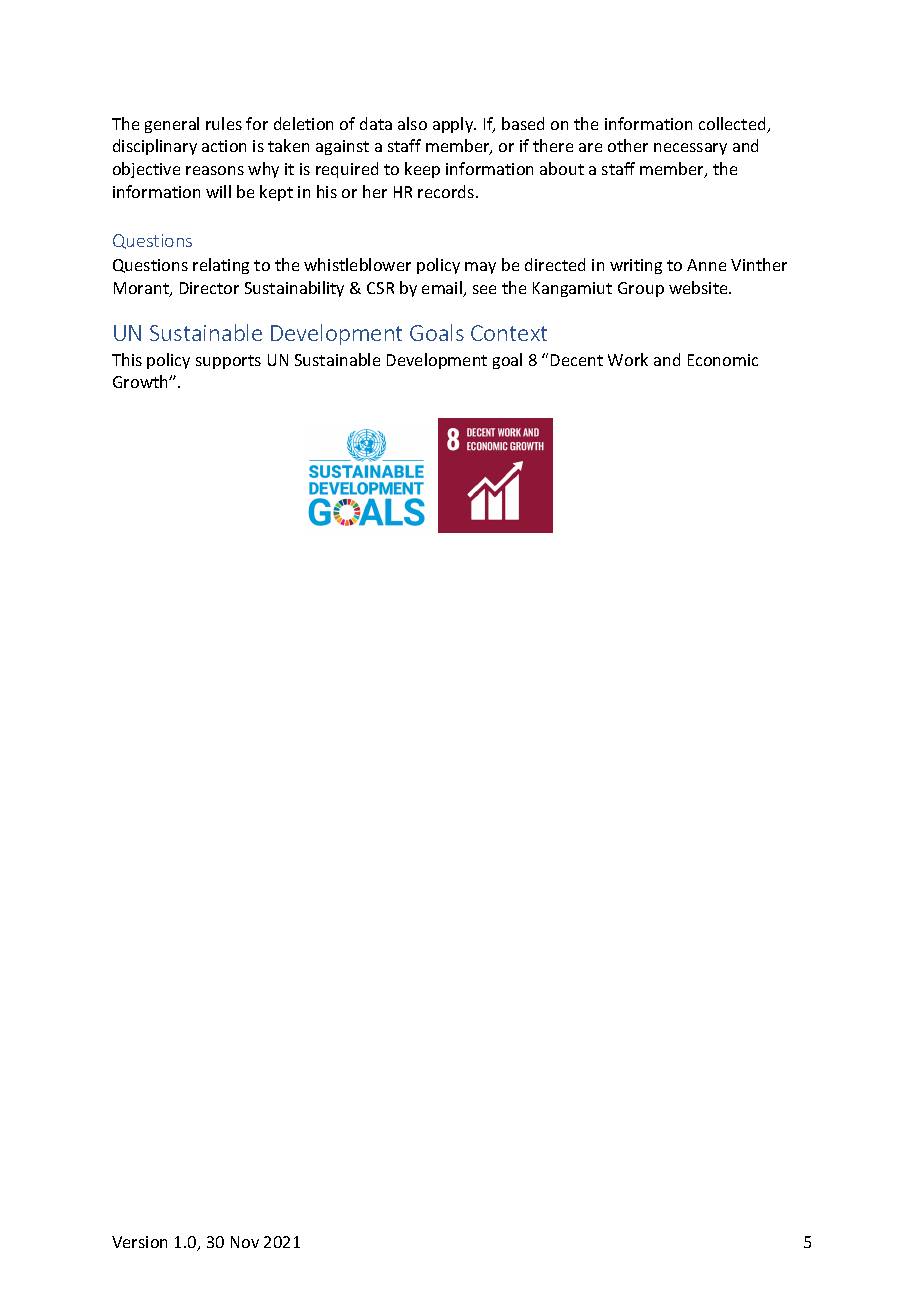 Image resolution: width=924 pixels, height=1308 pixels. I want to click on Nov, so click(245, 1242).
